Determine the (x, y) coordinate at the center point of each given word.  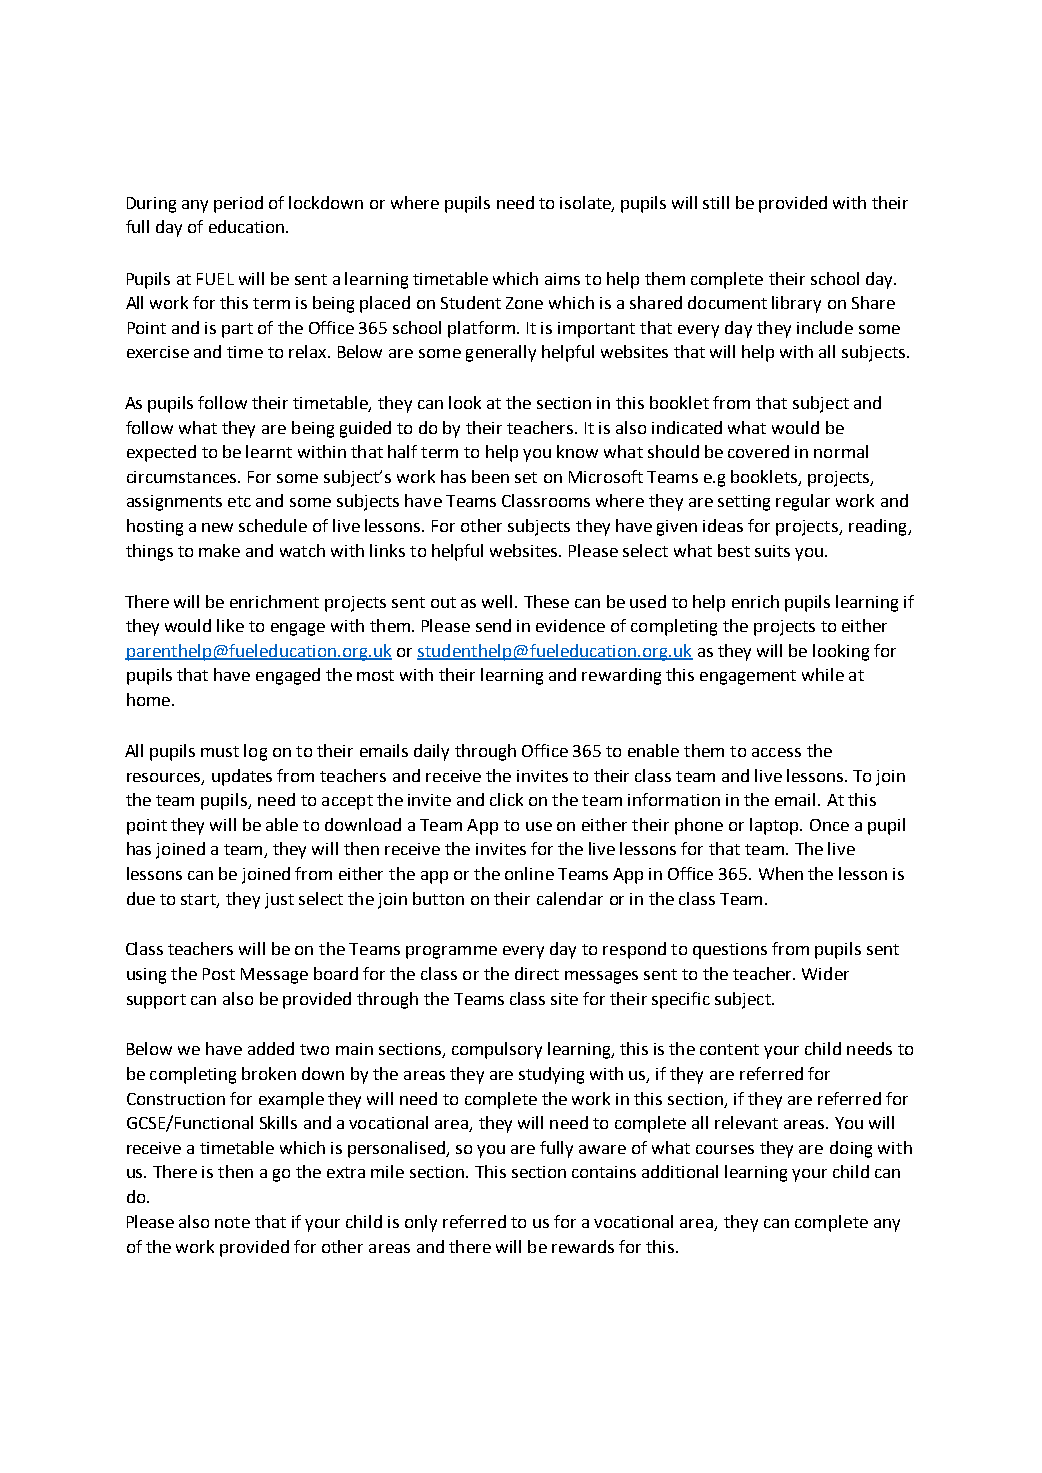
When (781, 873)
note (232, 1222)
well (497, 601)
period (238, 204)
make (219, 550)
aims (562, 279)
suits (772, 551)
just (279, 901)
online (529, 873)
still (716, 202)
